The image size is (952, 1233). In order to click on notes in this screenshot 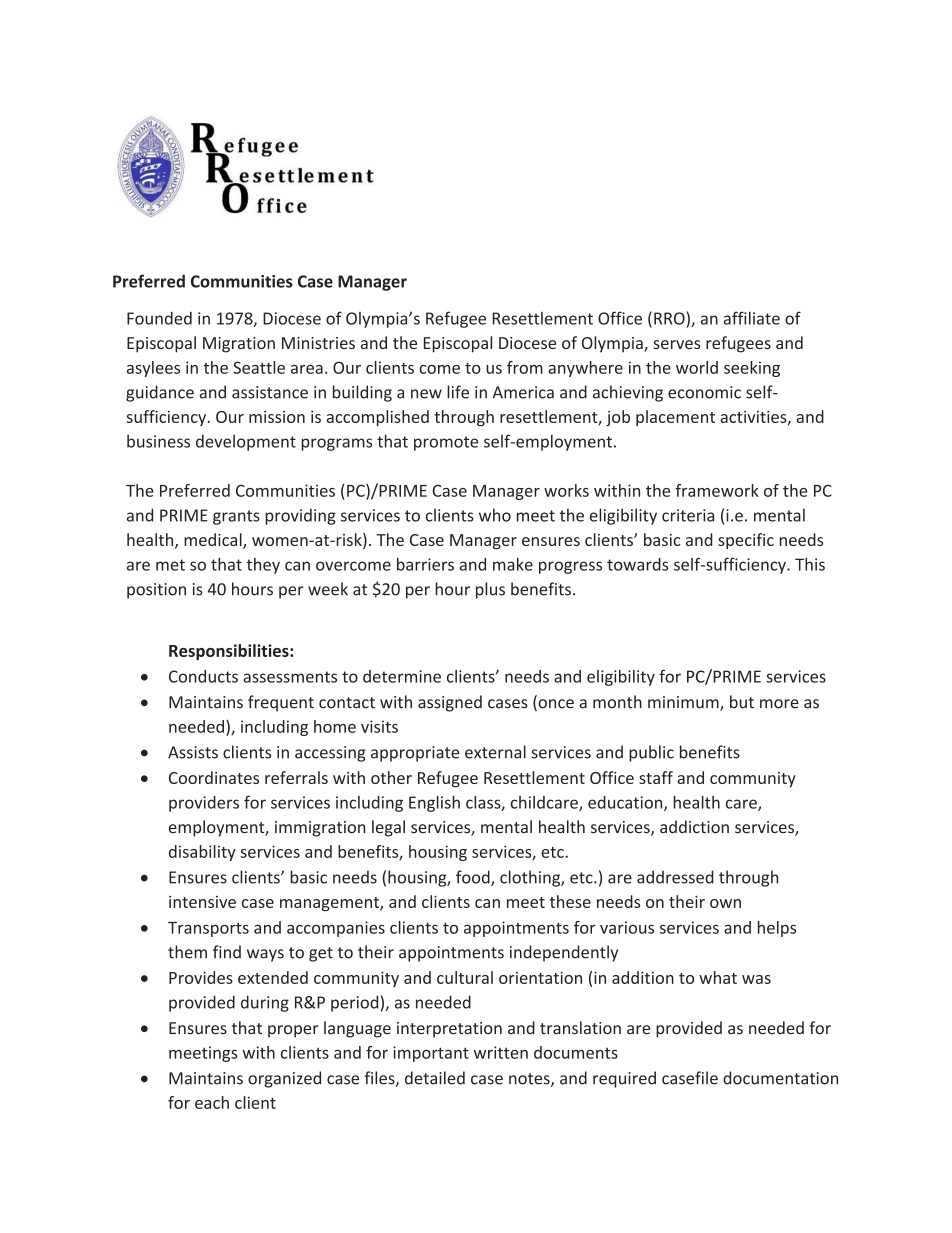, I will do `click(530, 1080)`.
